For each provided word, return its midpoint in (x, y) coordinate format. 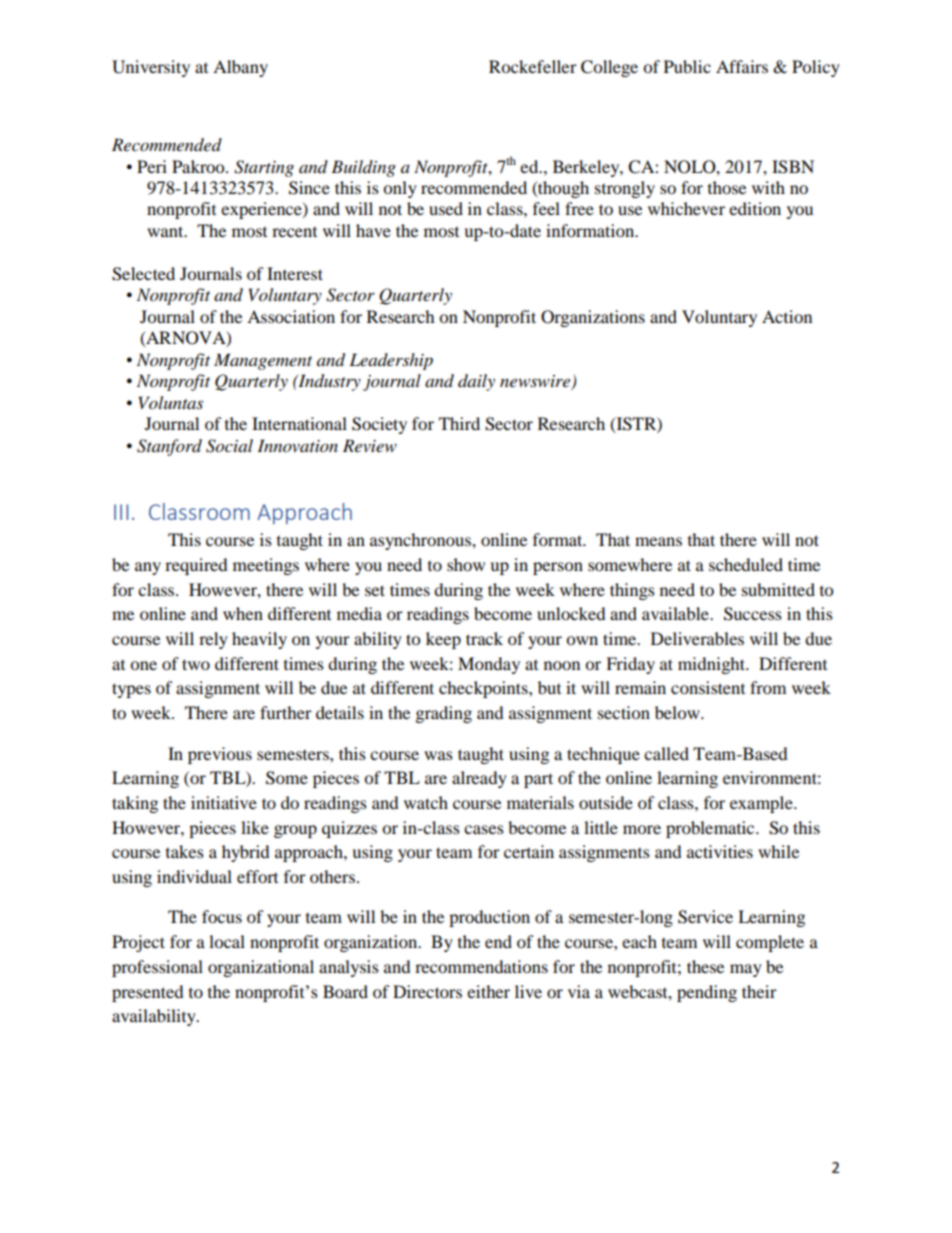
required (196, 566)
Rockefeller (533, 66)
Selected (143, 274)
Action (787, 316)
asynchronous (421, 541)
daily (476, 382)
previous (220, 755)
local (227, 941)
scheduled (746, 564)
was (438, 755)
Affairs (742, 66)
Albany (240, 68)
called (666, 753)
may (746, 970)
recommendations (481, 966)
